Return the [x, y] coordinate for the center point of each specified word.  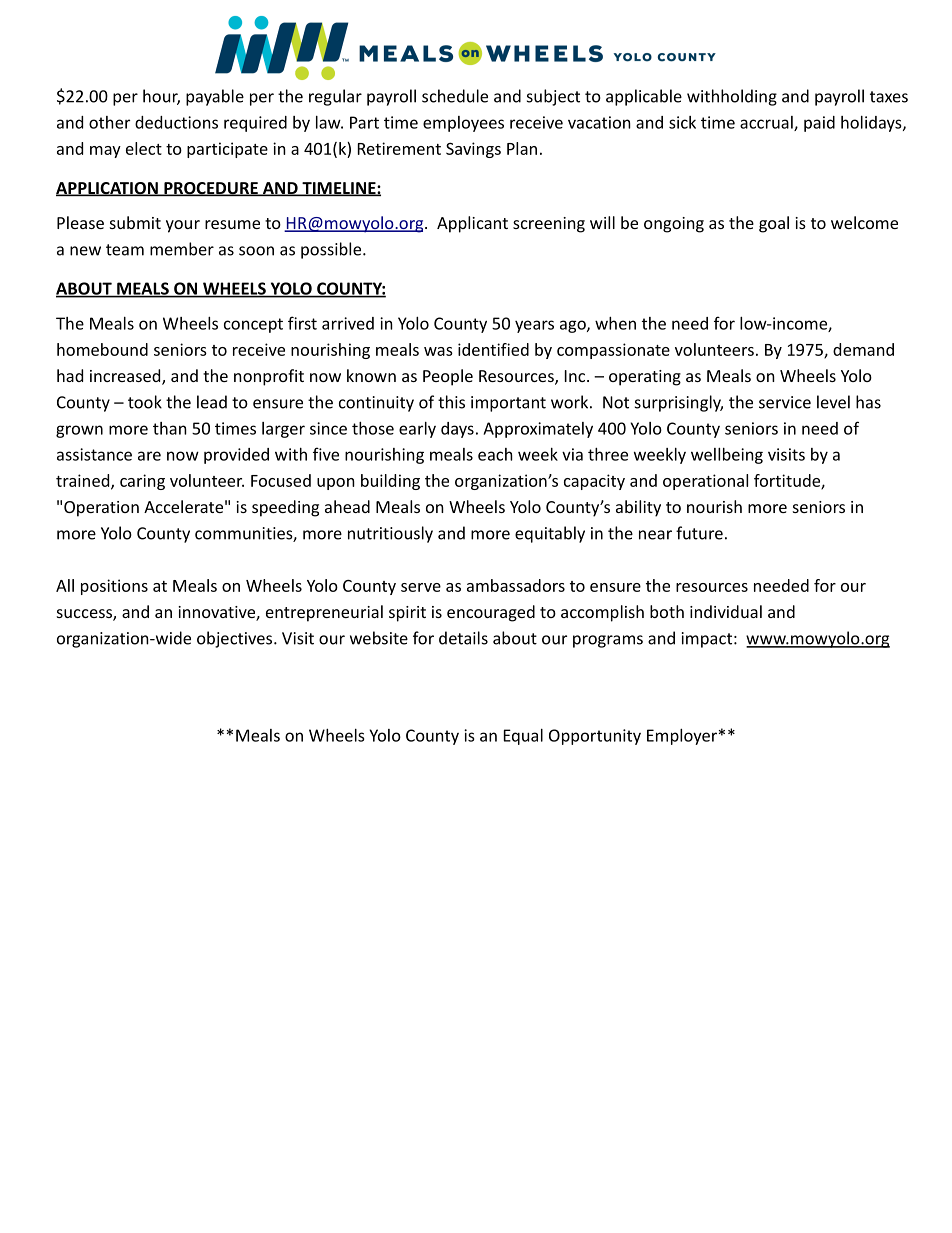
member [182, 249]
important [508, 404]
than [170, 428]
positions [114, 587]
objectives [236, 639]
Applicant [472, 224]
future [699, 533]
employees [463, 124]
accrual [767, 123]
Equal [523, 737]
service [785, 402]
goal [774, 224]
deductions [176, 122]
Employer [682, 737]
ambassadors [516, 585]
